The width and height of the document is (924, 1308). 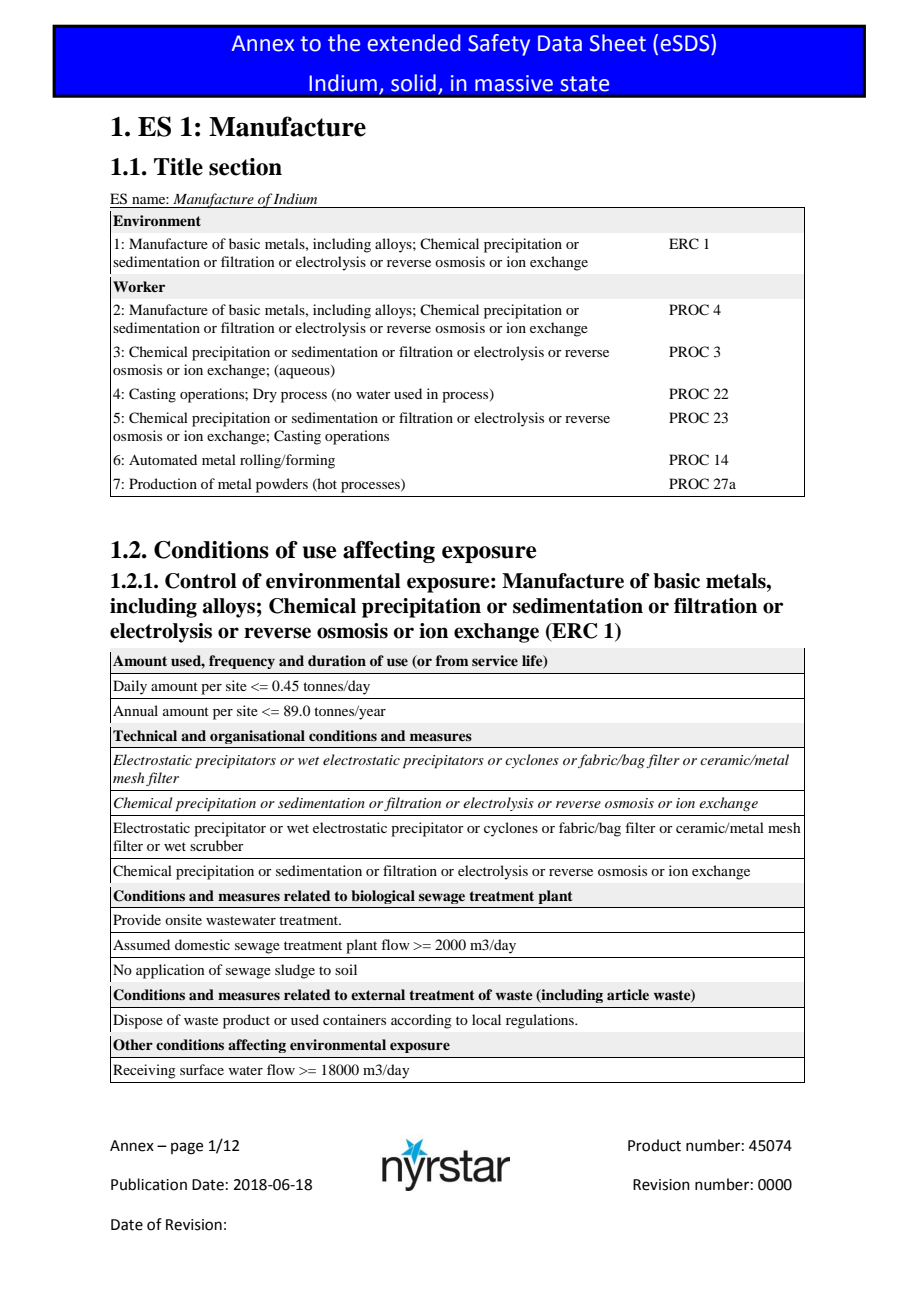 What do you see at coordinates (201, 581) in the document?
I see `Control` at bounding box center [201, 581].
